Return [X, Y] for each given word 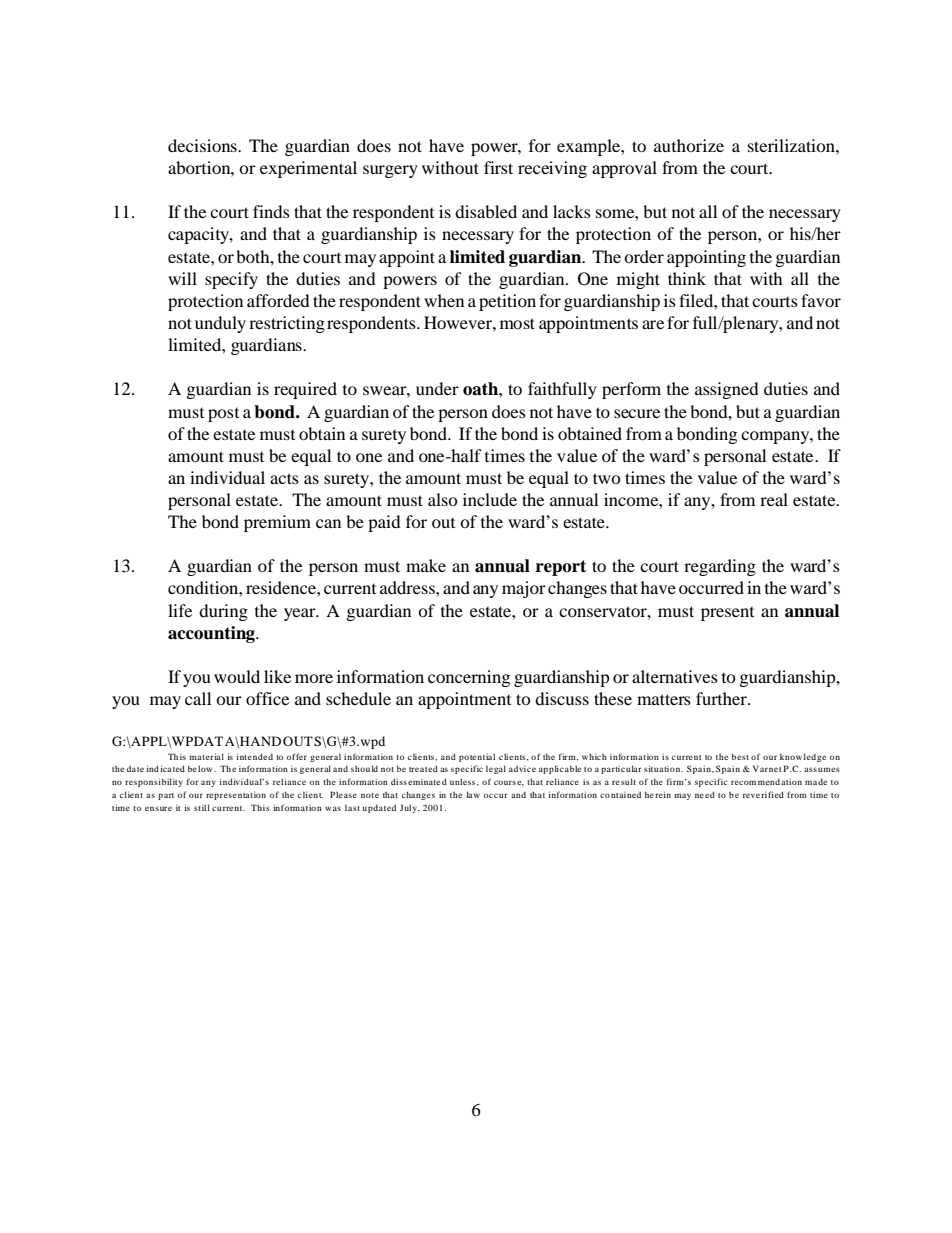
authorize [689, 145]
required [305, 390]
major [524, 589]
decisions [203, 145]
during [223, 612]
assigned [727, 390]
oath [481, 389]
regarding [720, 567]
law [473, 794]
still [202, 807]
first [498, 167]
